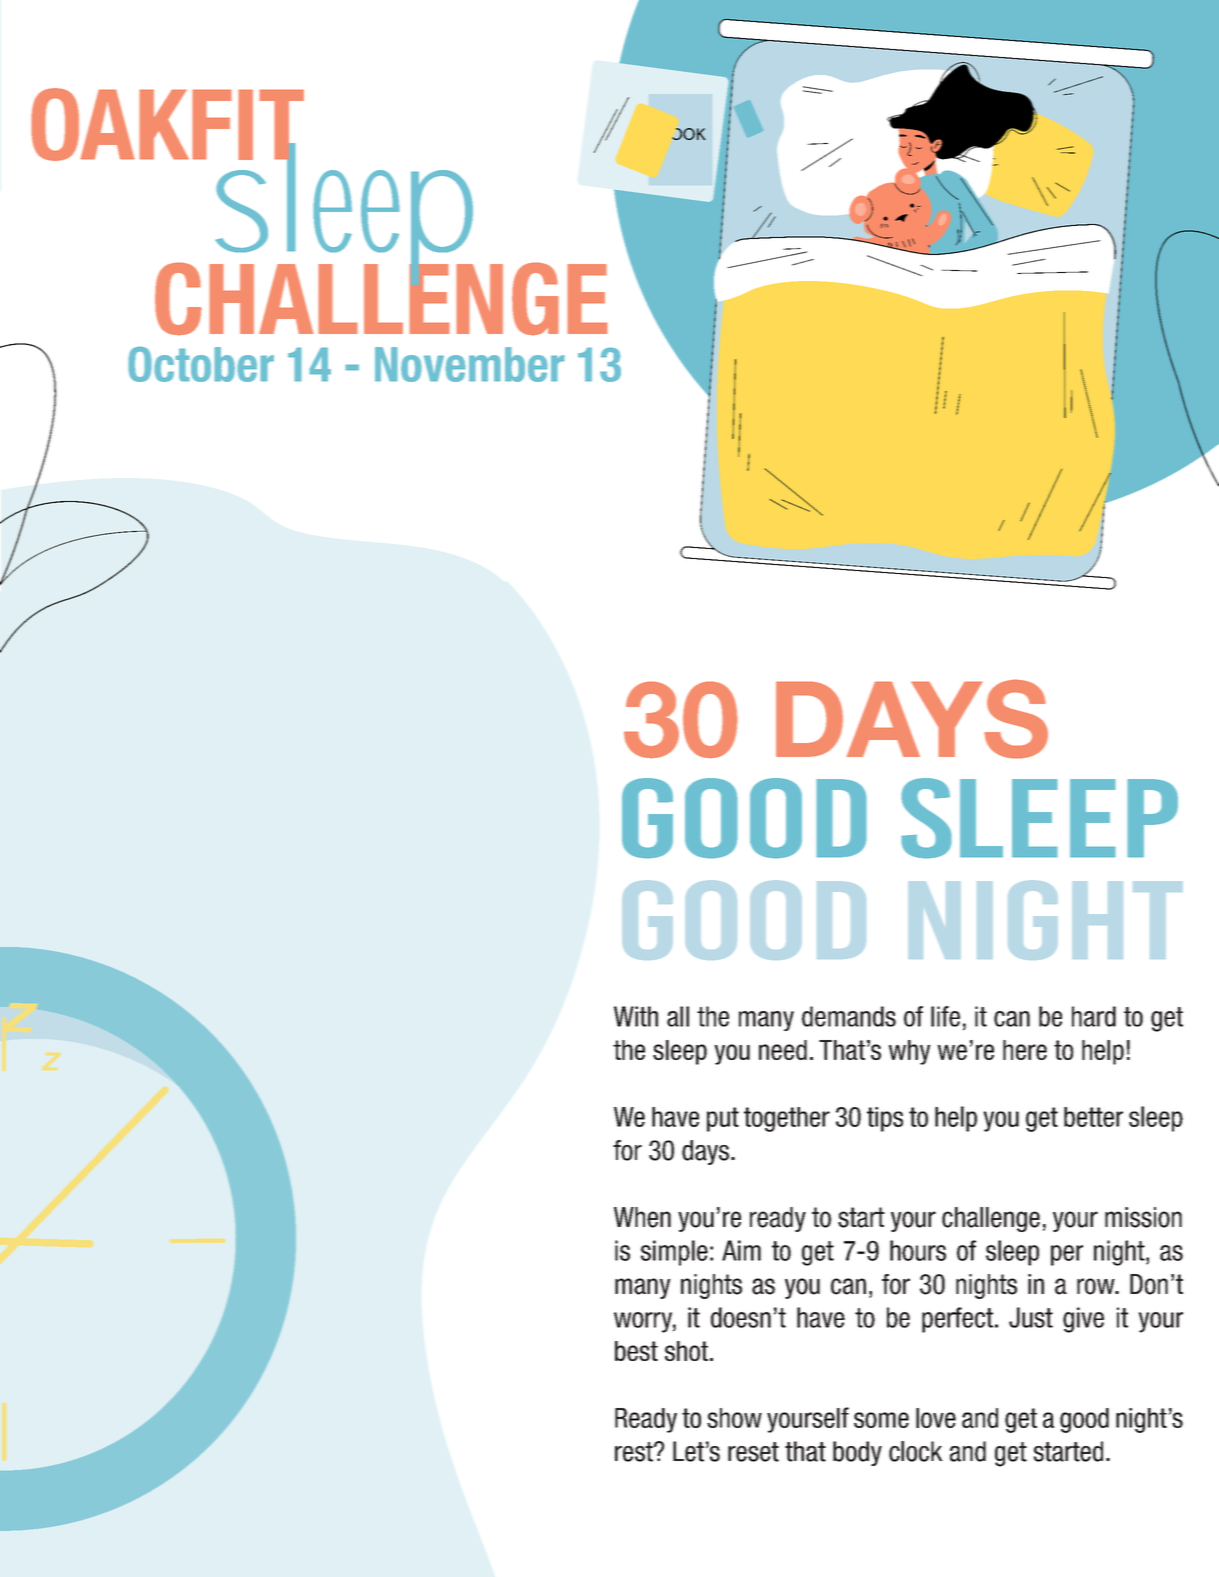  I want to click on October, so click(201, 364).
